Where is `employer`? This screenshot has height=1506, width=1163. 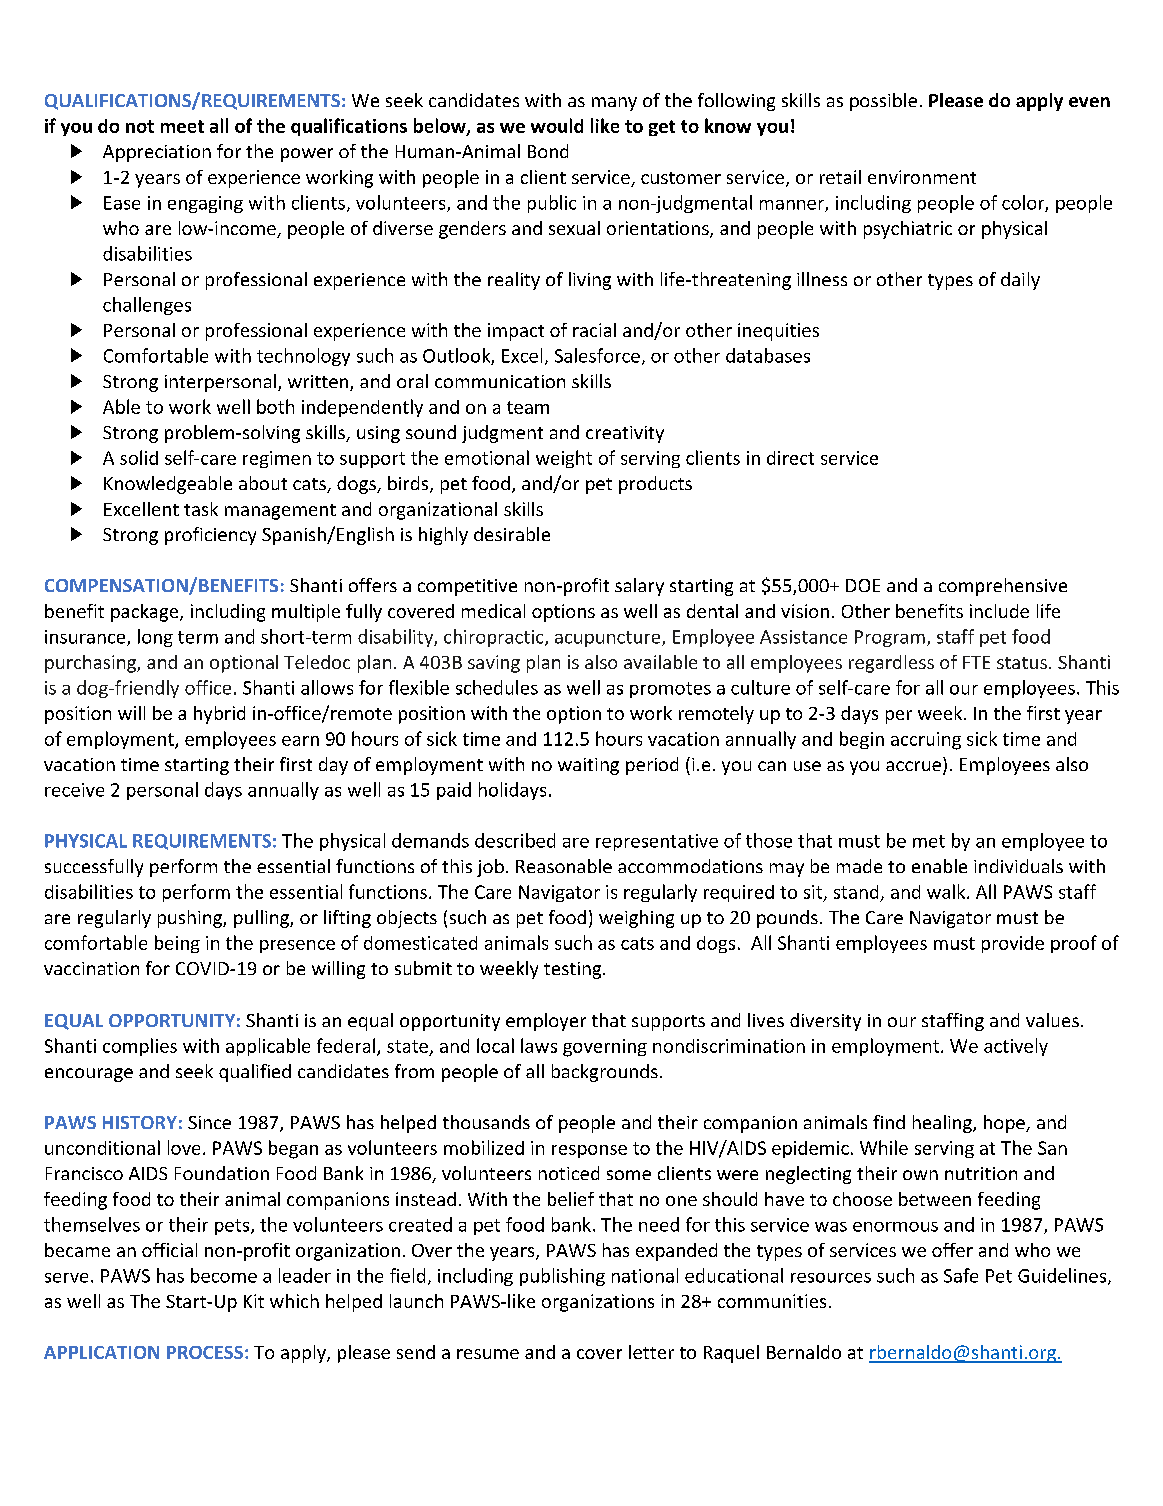 employer is located at coordinates (546, 1022).
